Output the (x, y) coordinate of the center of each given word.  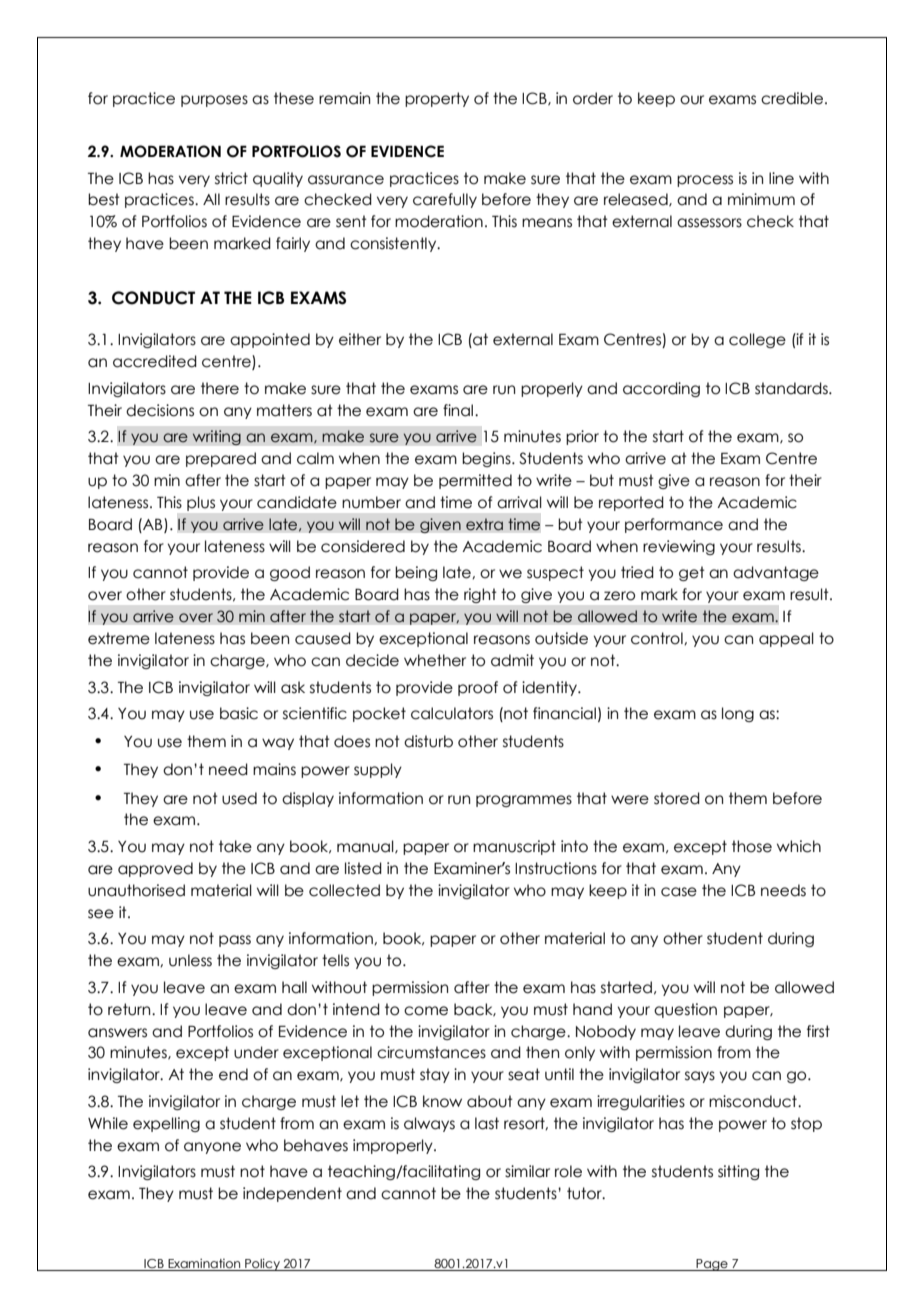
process (705, 181)
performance (674, 525)
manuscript (514, 847)
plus (201, 503)
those (752, 846)
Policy (262, 1264)
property (437, 99)
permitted (475, 481)
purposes (214, 101)
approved (155, 869)
